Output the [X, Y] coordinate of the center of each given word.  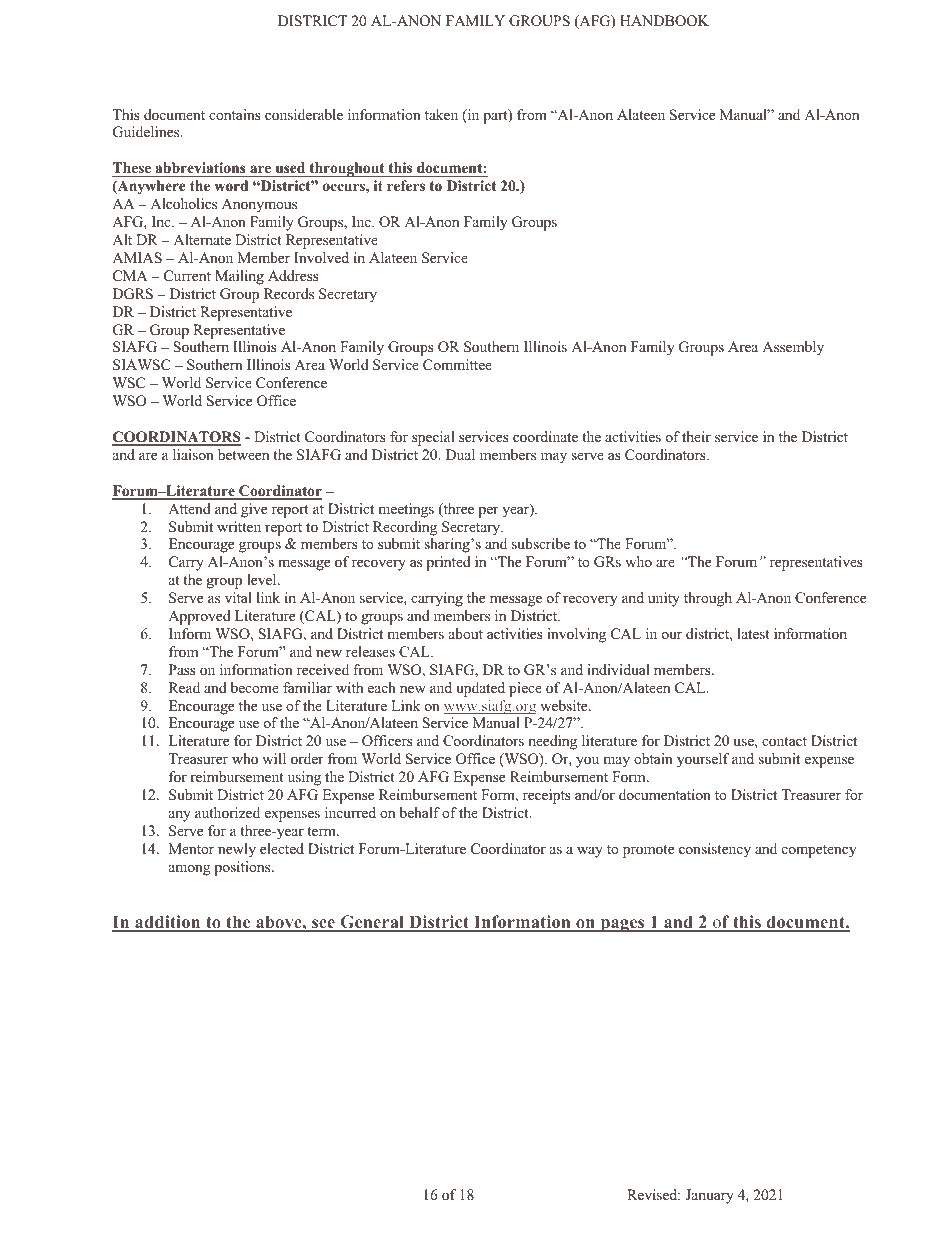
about [466, 633]
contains [235, 114]
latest [753, 633]
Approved [199, 617]
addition [168, 923]
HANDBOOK [664, 21]
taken [441, 114]
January [709, 1196]
